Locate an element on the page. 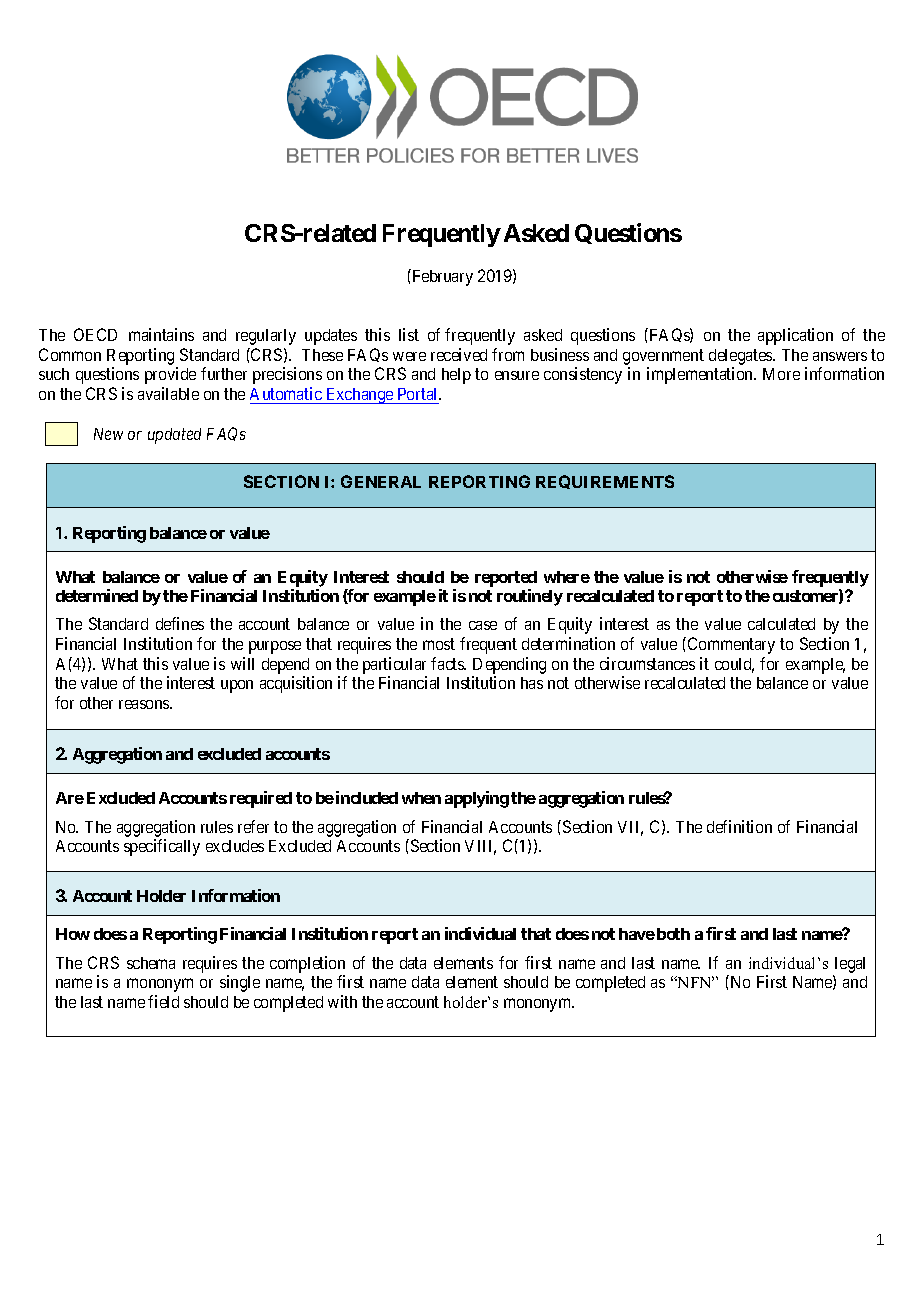  maintains is located at coordinates (161, 334).
